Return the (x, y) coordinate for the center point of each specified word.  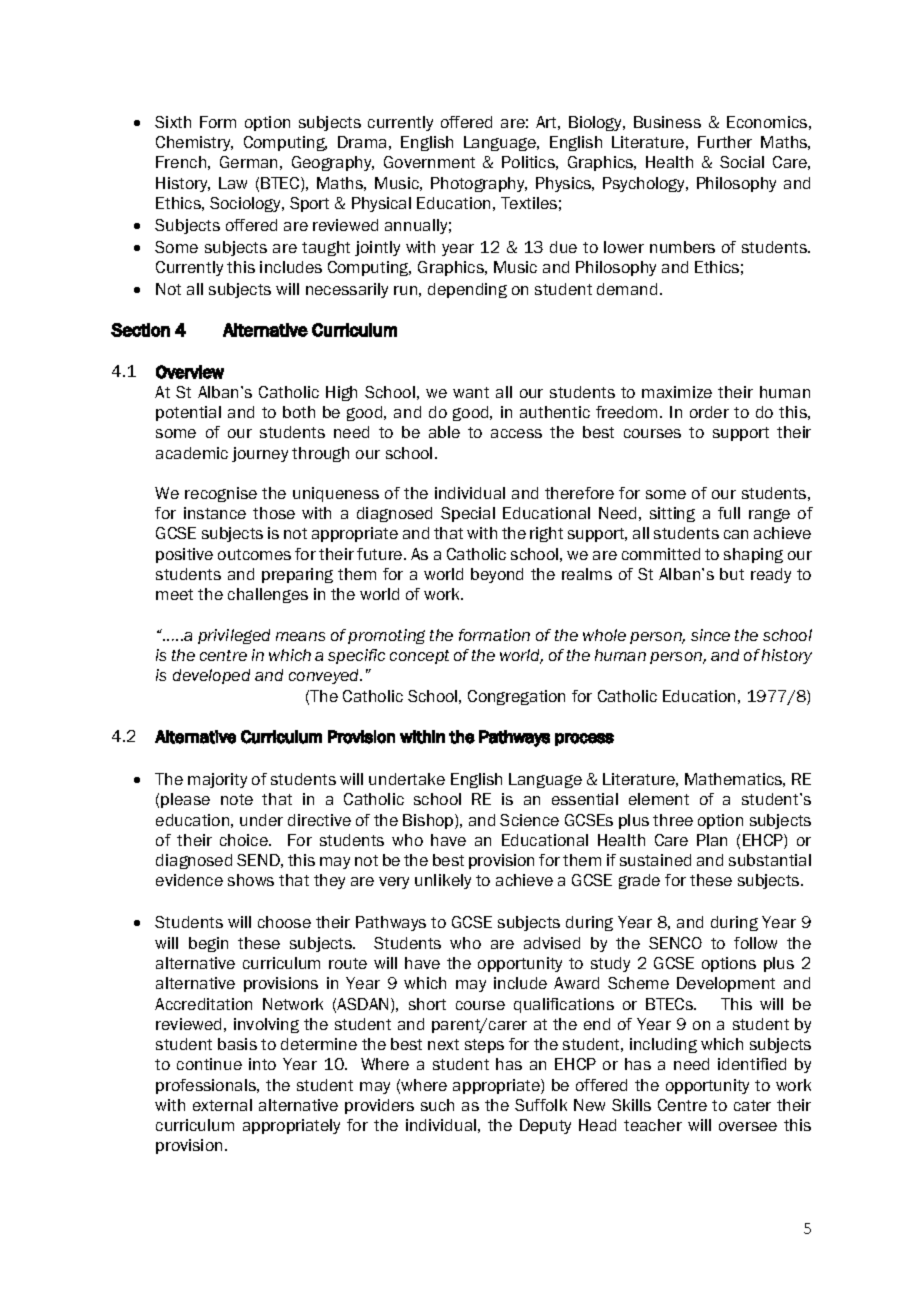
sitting (672, 514)
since (710, 635)
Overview (190, 372)
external (222, 1105)
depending (467, 290)
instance (215, 513)
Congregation (516, 697)
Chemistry (194, 143)
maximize (677, 392)
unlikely (443, 881)
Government (429, 162)
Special (468, 514)
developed (211, 676)
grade (639, 881)
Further (725, 142)
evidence (189, 880)
